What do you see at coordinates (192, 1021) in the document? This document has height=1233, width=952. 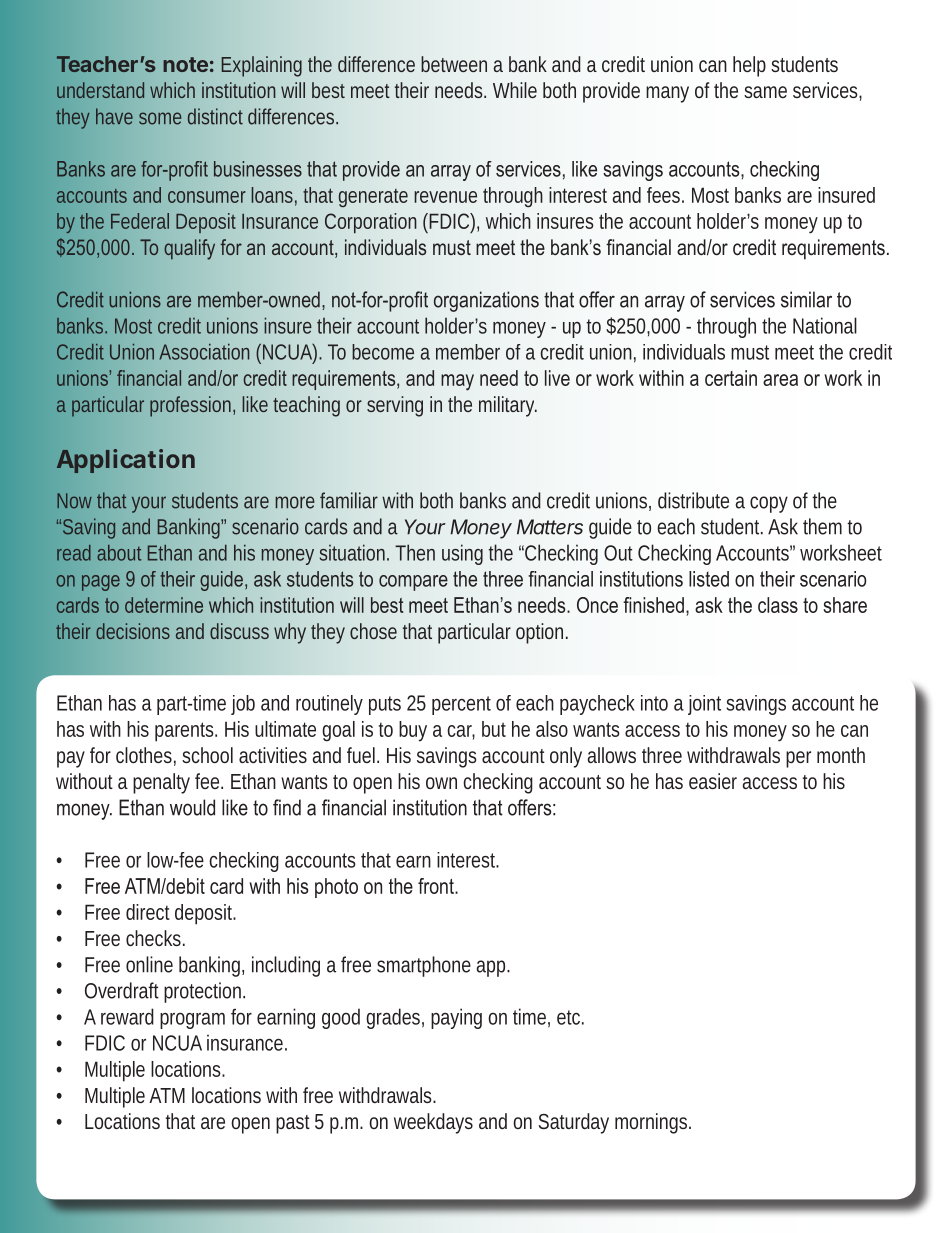 I see `program` at bounding box center [192, 1021].
